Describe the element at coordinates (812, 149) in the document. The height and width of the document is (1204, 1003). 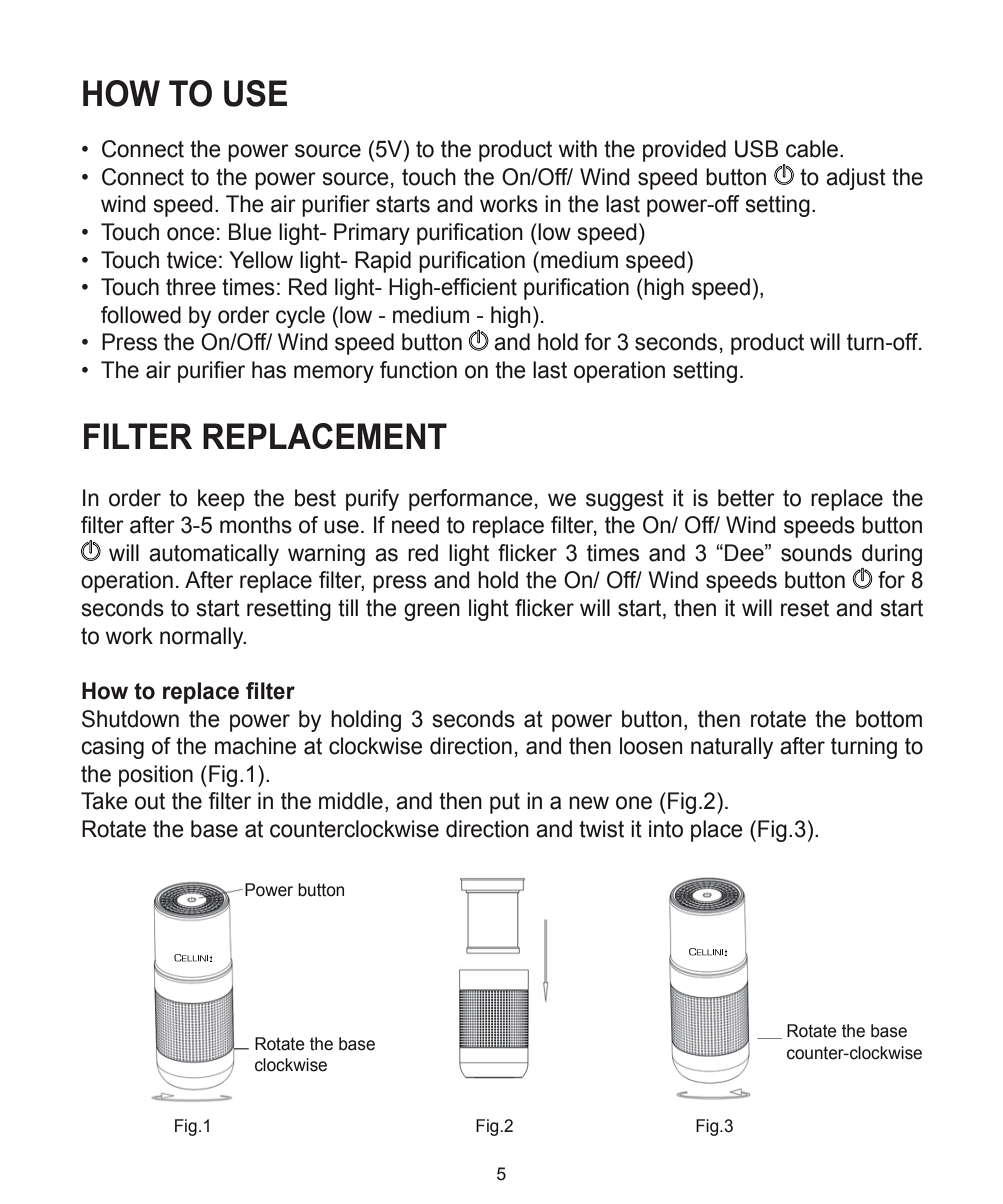
I see `cable` at that location.
